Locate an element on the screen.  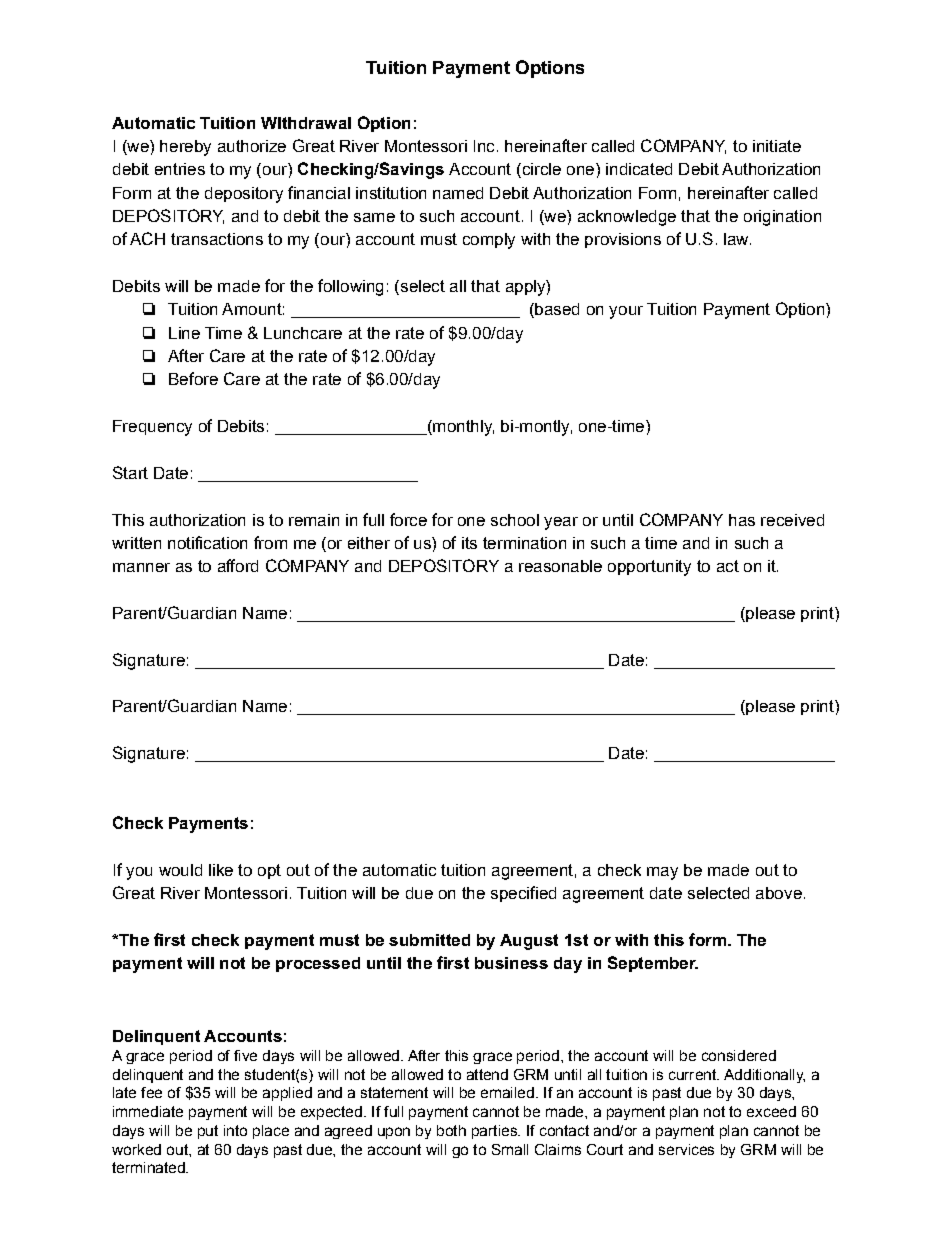
Inc is located at coordinates (484, 146).
